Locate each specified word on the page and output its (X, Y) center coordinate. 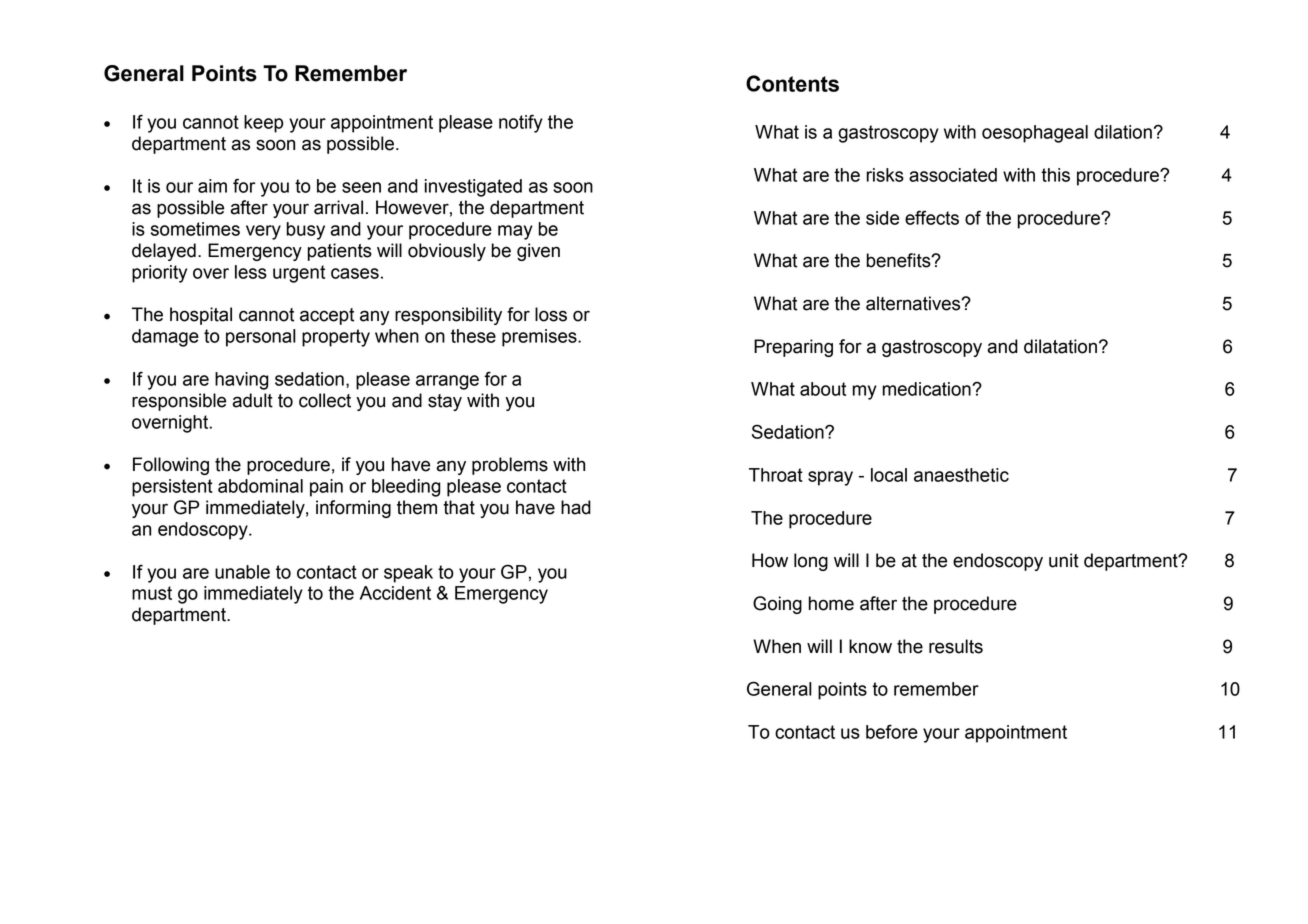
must (152, 593)
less (251, 272)
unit (1064, 560)
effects (932, 217)
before (892, 731)
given (538, 252)
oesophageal (1035, 134)
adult (252, 400)
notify (521, 123)
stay (445, 402)
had (576, 507)
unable (242, 572)
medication (927, 389)
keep (263, 124)
